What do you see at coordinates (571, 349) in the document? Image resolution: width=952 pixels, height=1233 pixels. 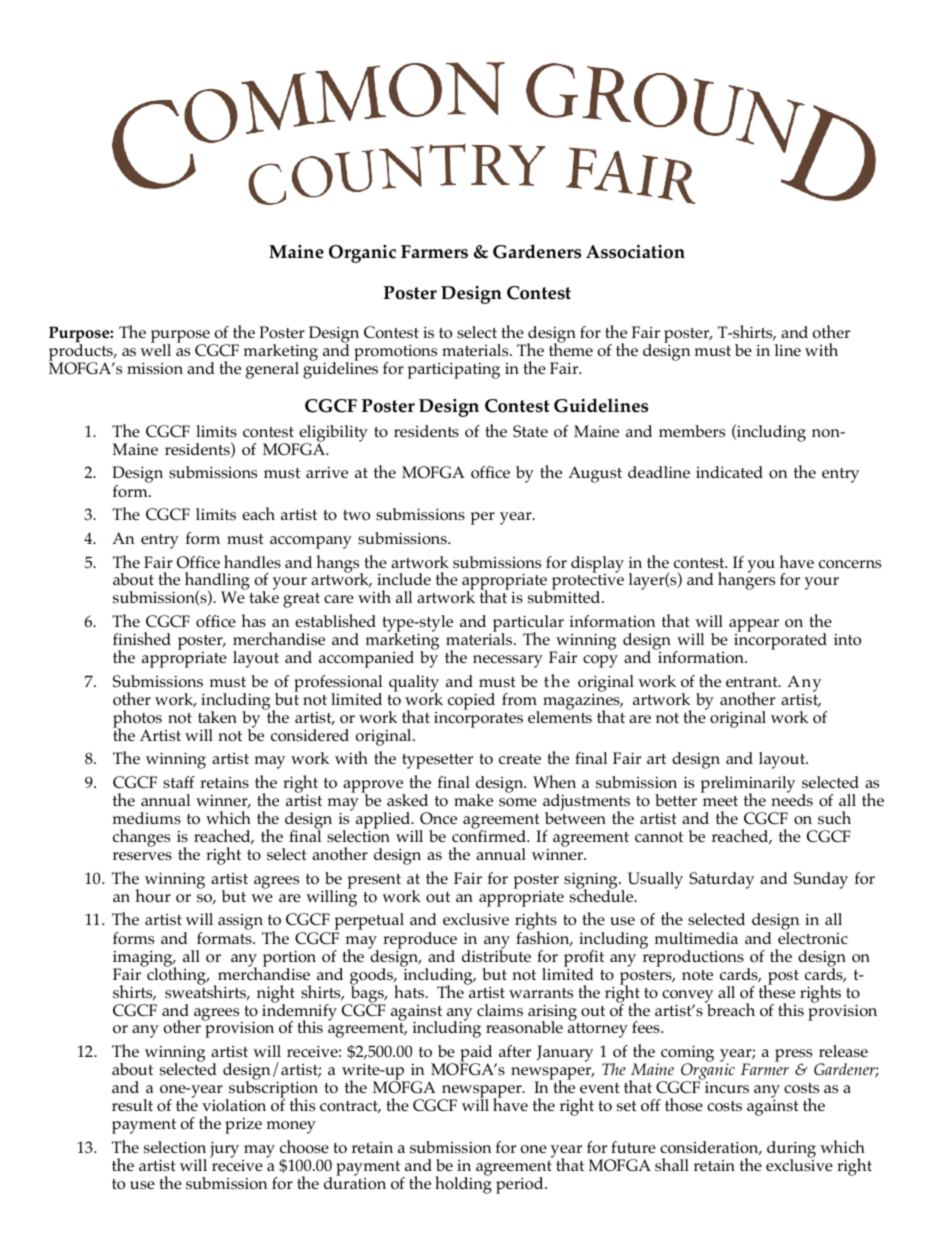 I see `theme` at bounding box center [571, 349].
